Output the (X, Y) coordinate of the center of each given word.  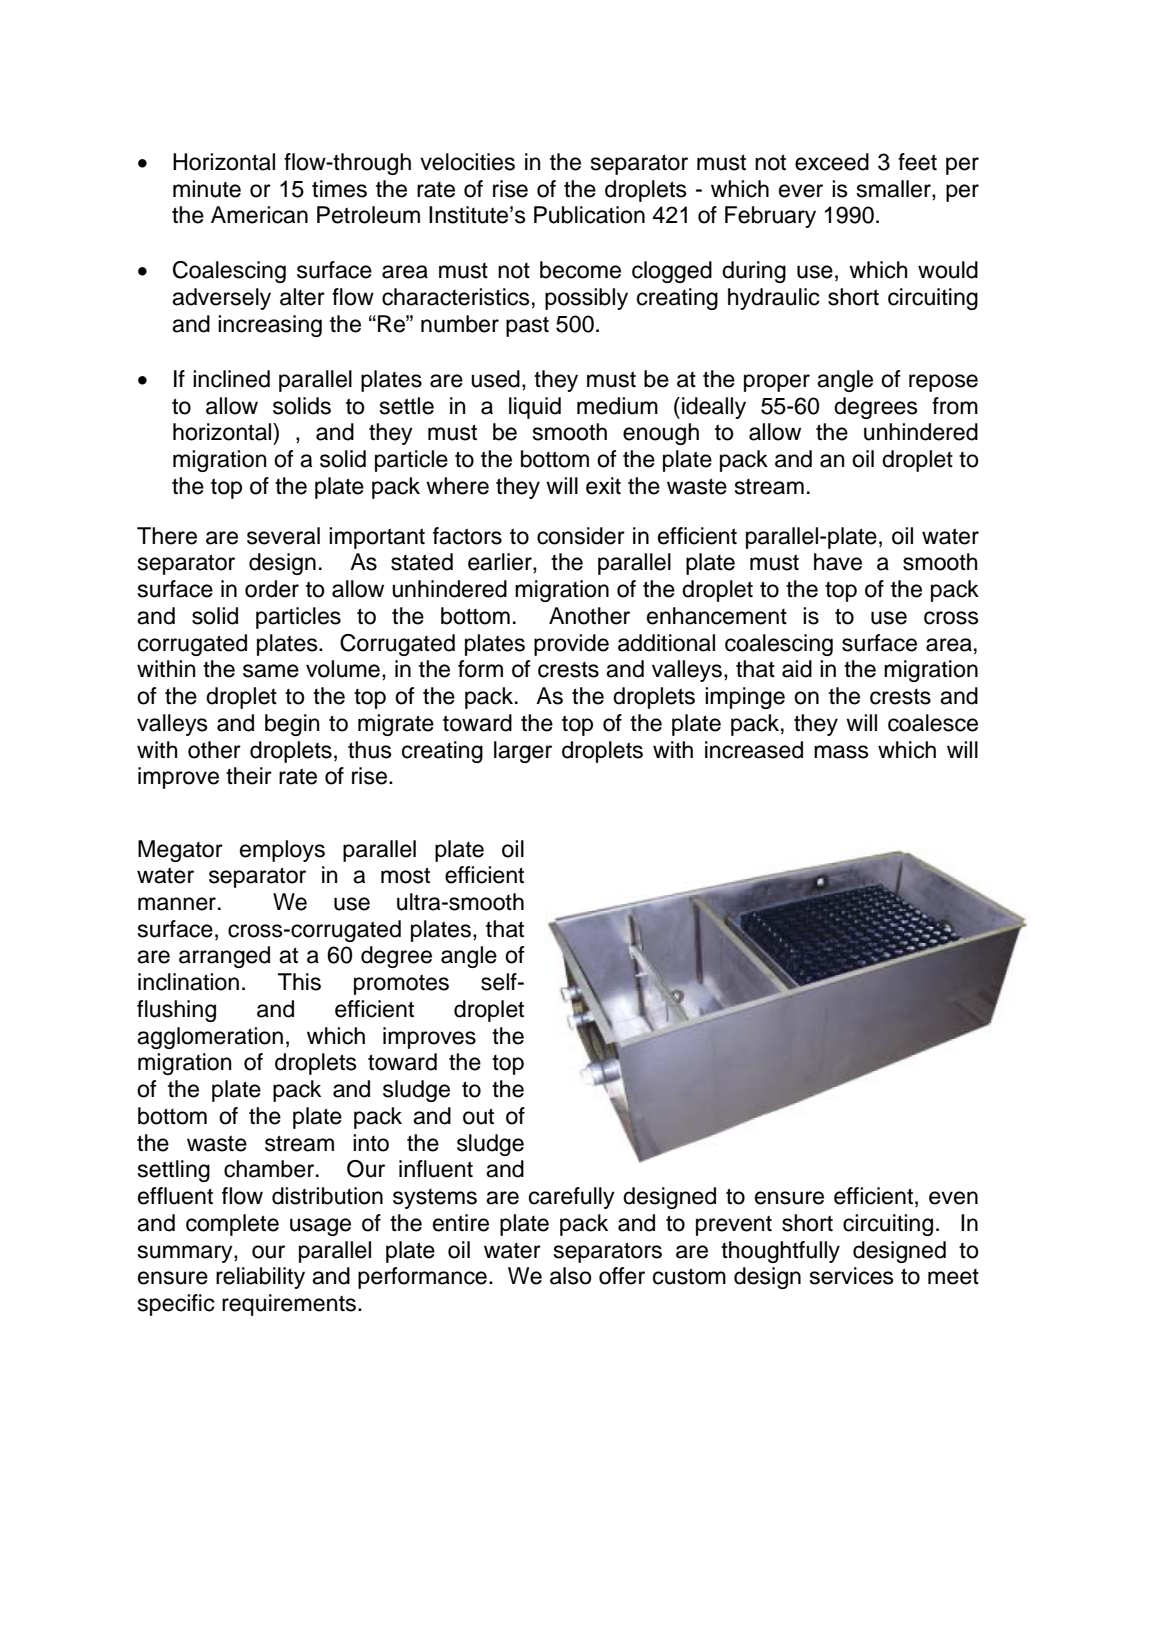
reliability (260, 1278)
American (259, 215)
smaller (895, 189)
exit (603, 486)
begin (292, 725)
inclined (231, 379)
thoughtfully (780, 1252)
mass (841, 752)
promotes (401, 984)
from (955, 406)
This (299, 982)
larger (523, 752)
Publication (589, 215)
